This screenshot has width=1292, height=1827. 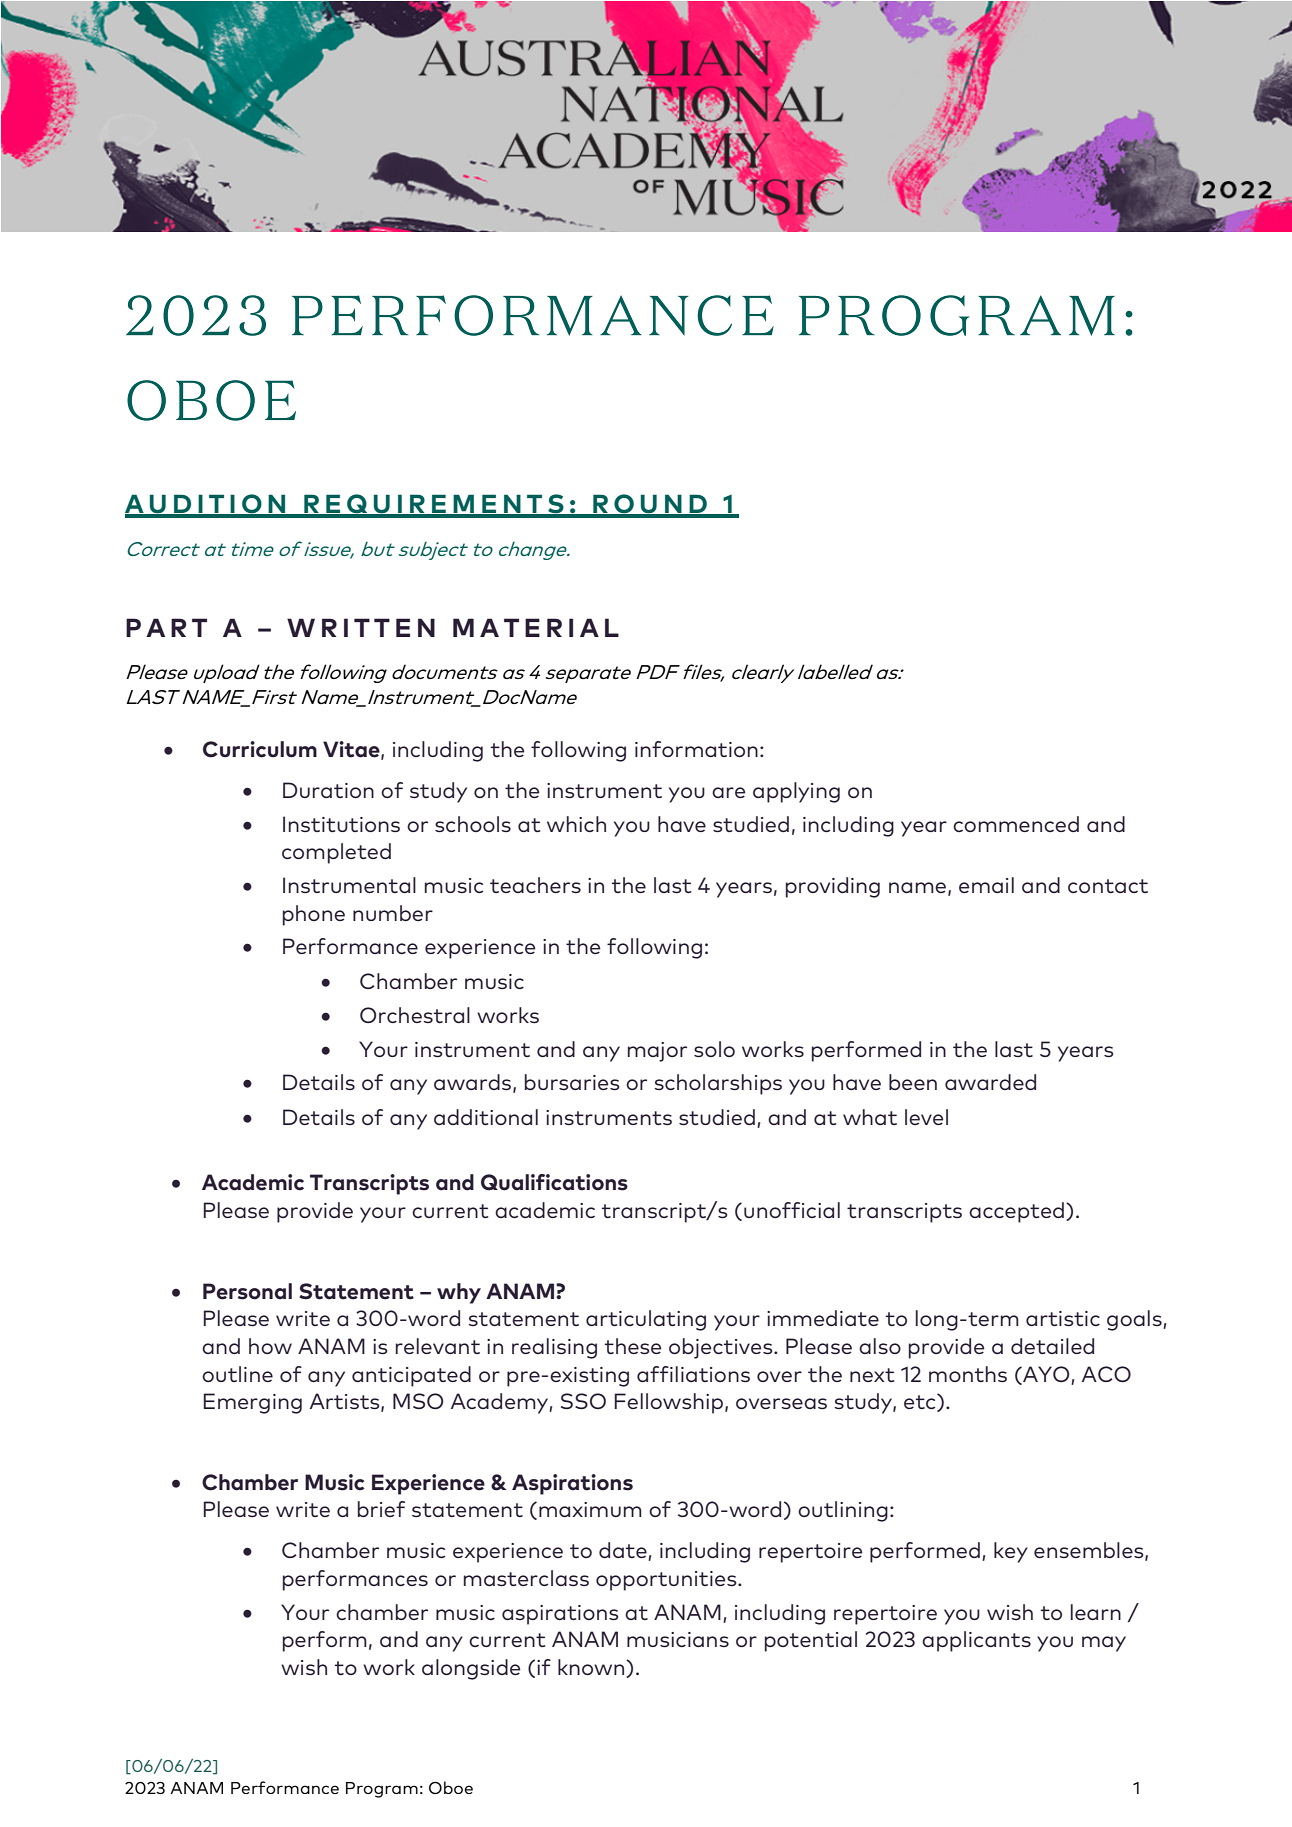 I want to click on MATERIAL, so click(x=536, y=627).
